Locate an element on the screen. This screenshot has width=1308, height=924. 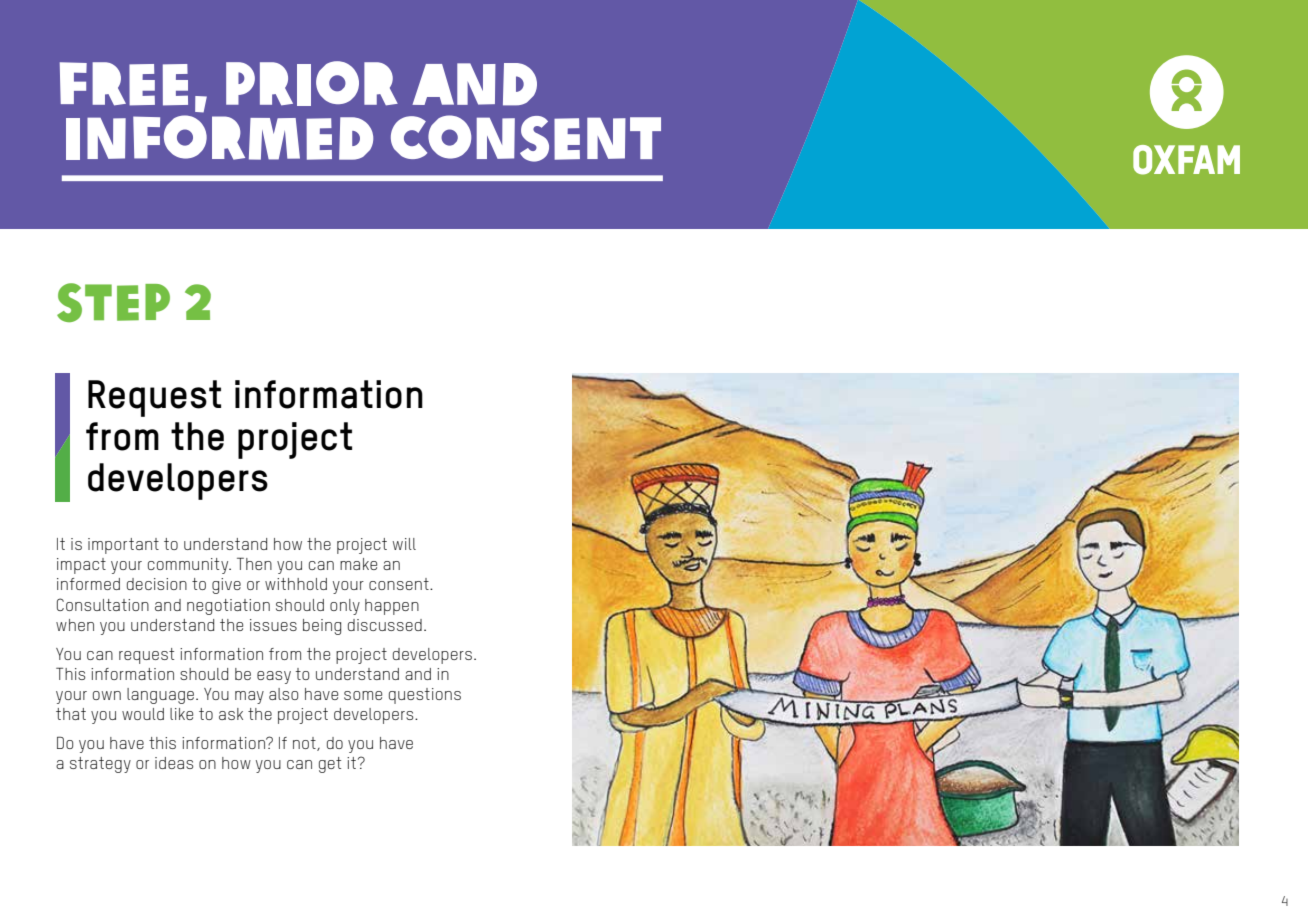
important is located at coordinates (123, 546).
